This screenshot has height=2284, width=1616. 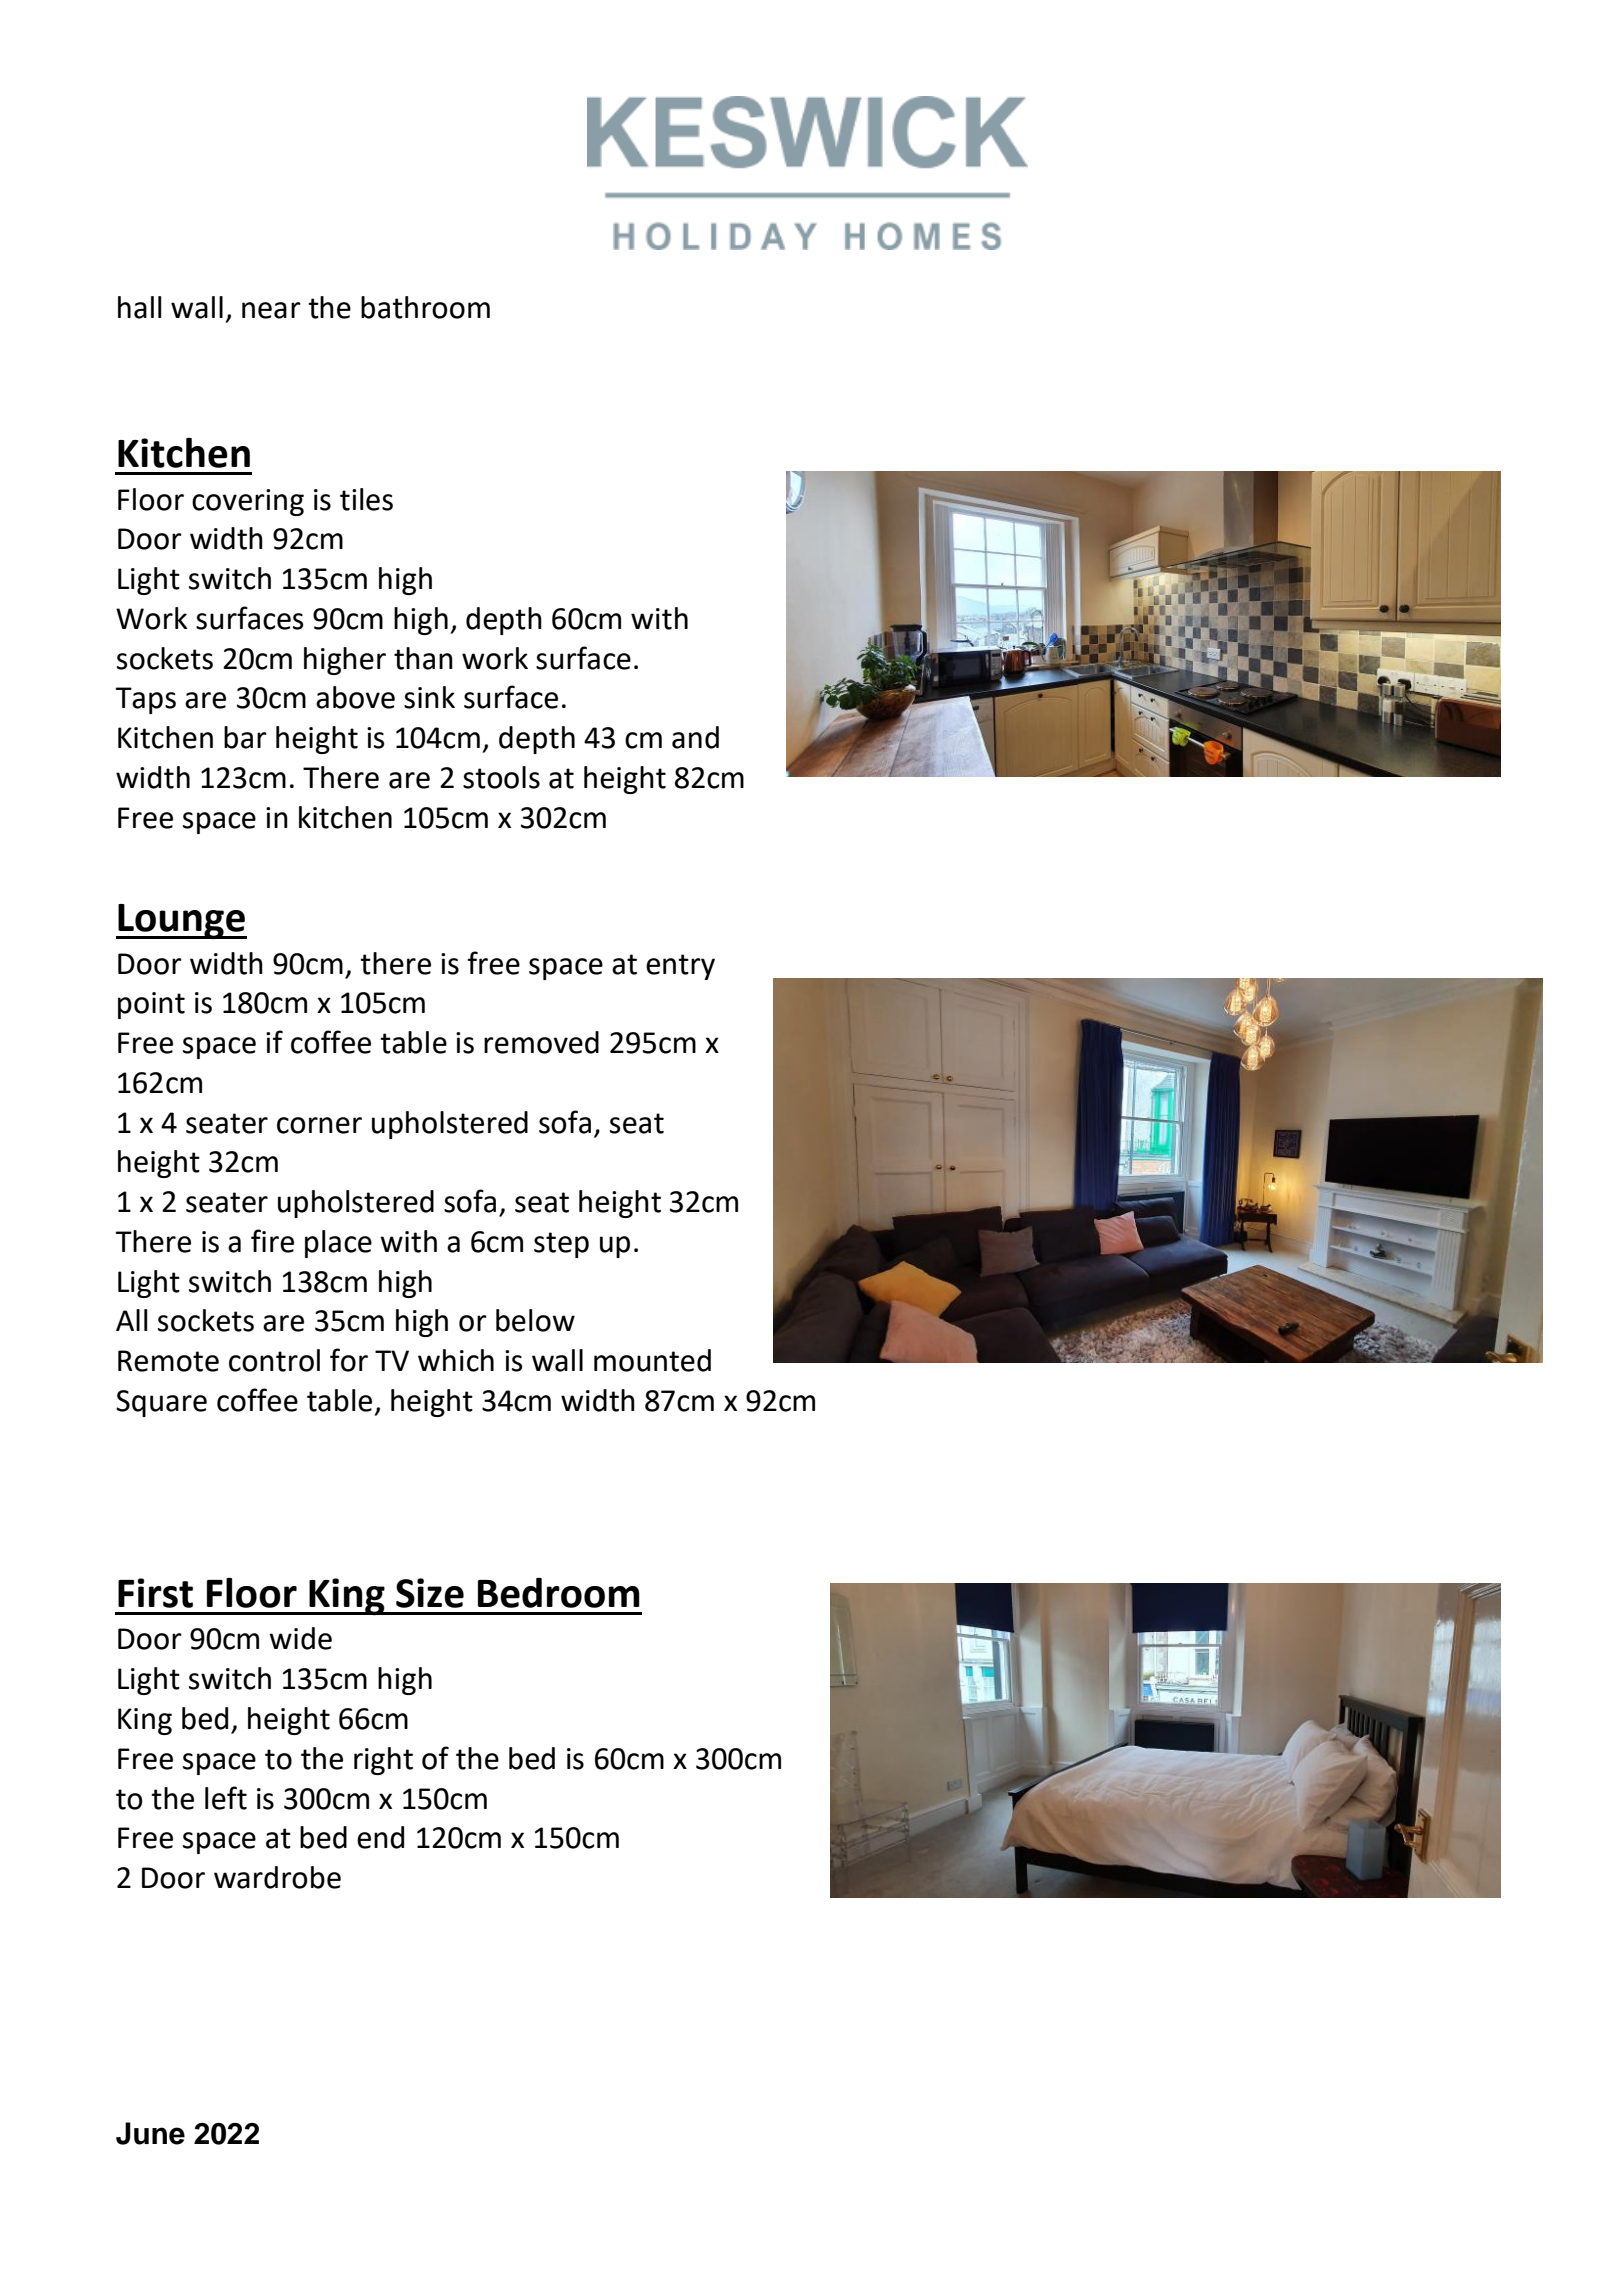 I want to click on Bedroom, so click(x=559, y=1593).
